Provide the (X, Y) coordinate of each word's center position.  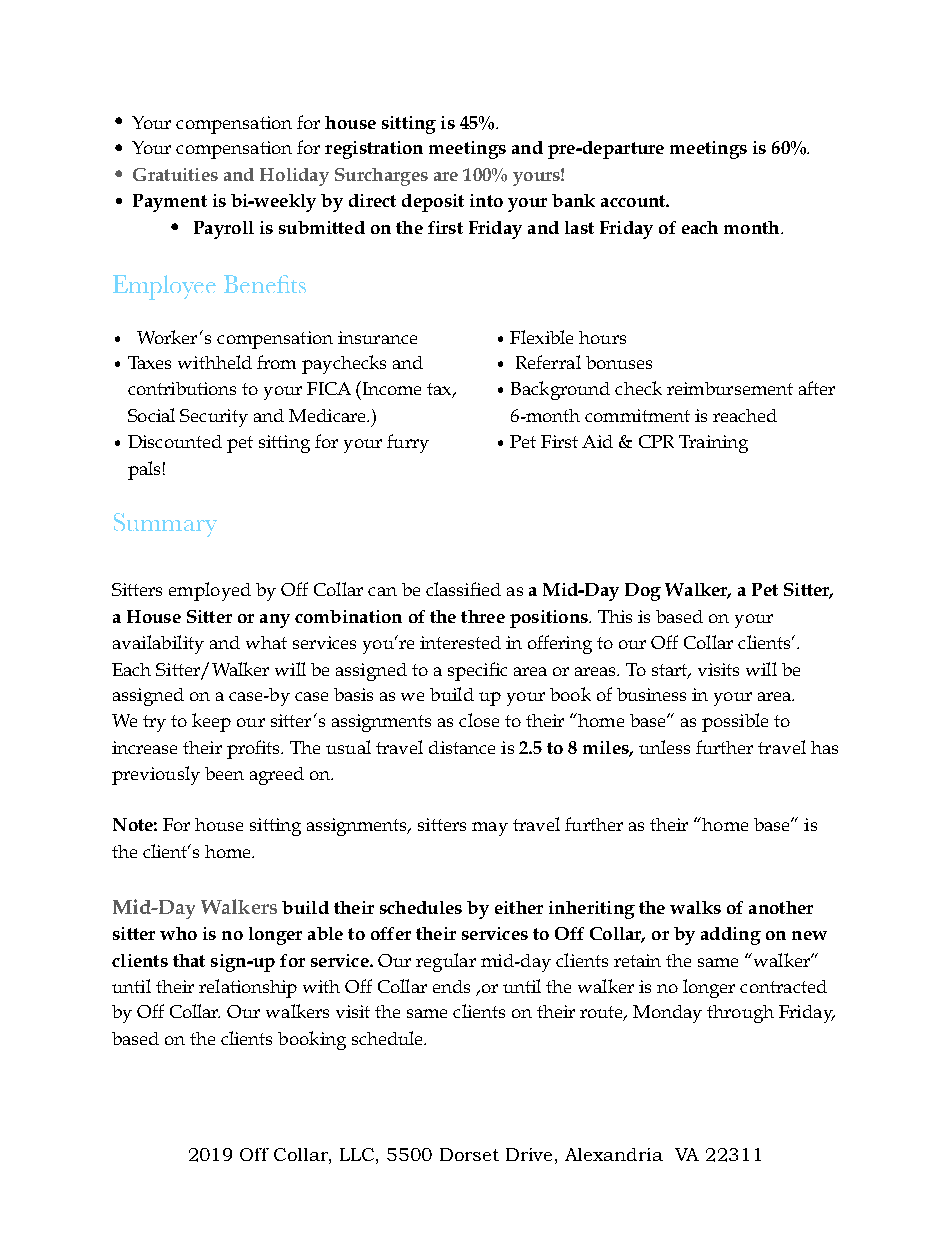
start (671, 671)
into (486, 200)
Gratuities (175, 174)
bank (573, 200)
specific (477, 671)
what (266, 642)
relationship (248, 988)
